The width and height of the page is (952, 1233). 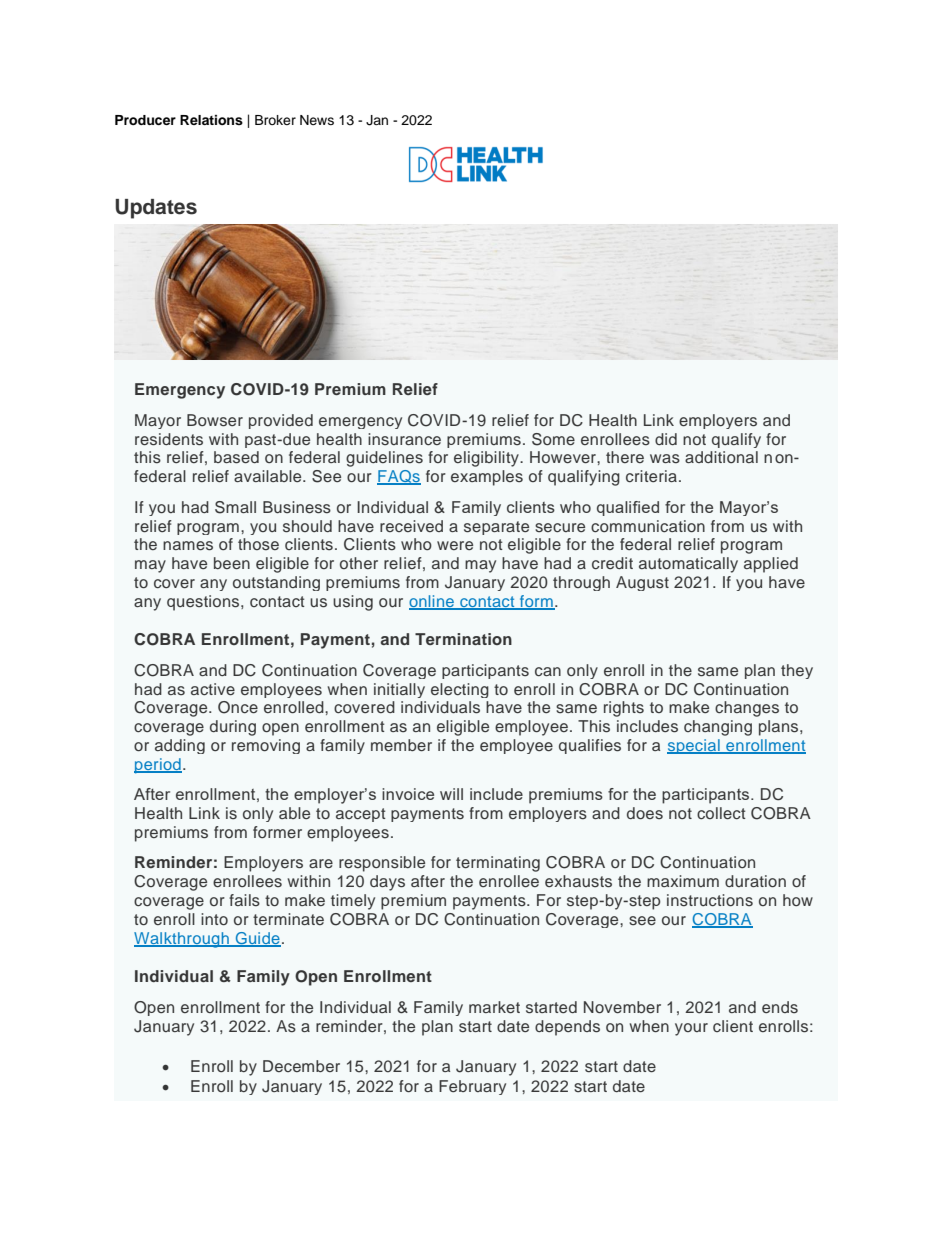 I want to click on February, so click(x=472, y=1087).
